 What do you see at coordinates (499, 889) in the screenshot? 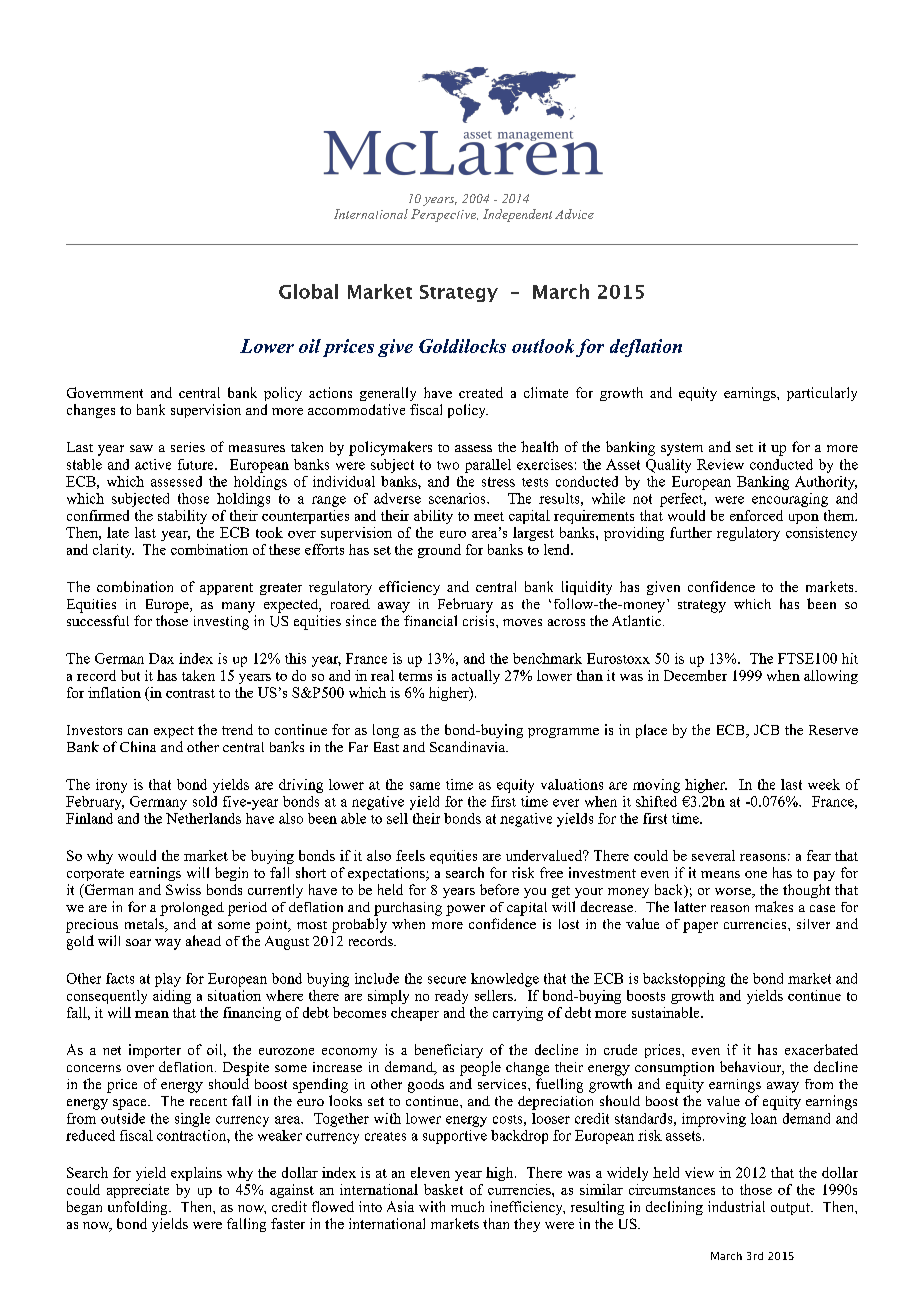
I see `before` at bounding box center [499, 889].
